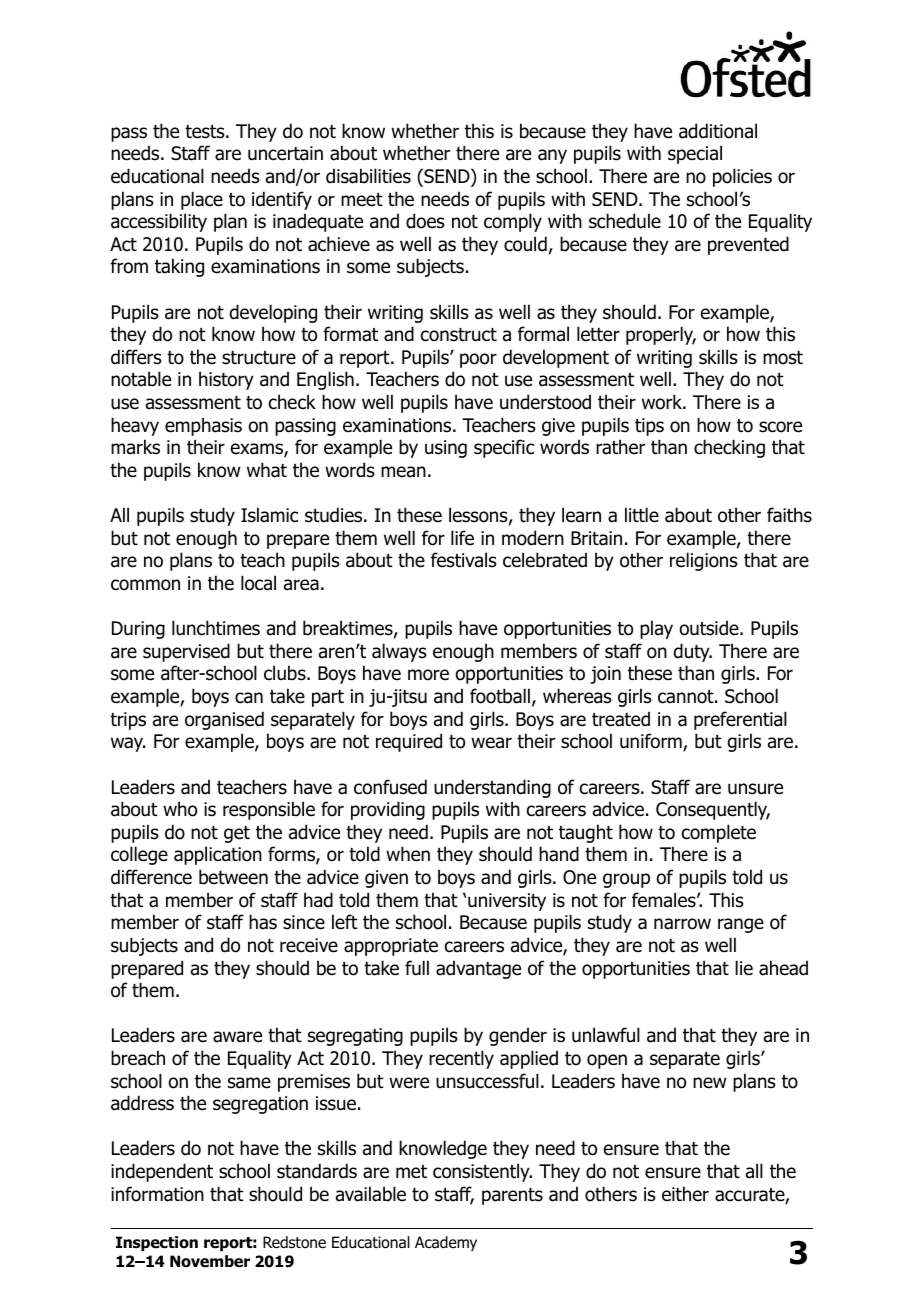 The width and height of the screenshot is (924, 1310). What do you see at coordinates (210, 1261) in the screenshot?
I see `November` at bounding box center [210, 1261].
